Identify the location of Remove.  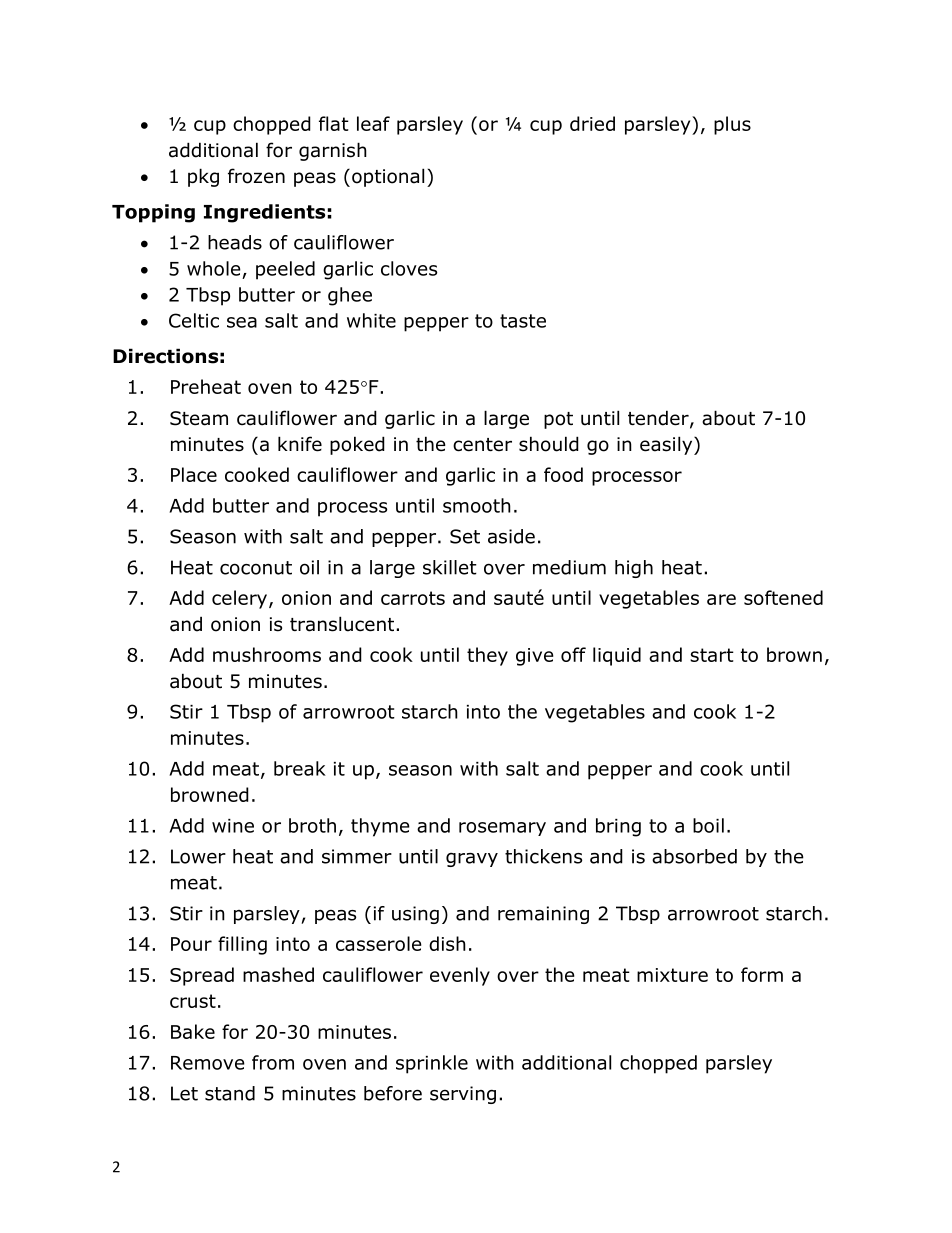
(208, 1063).
